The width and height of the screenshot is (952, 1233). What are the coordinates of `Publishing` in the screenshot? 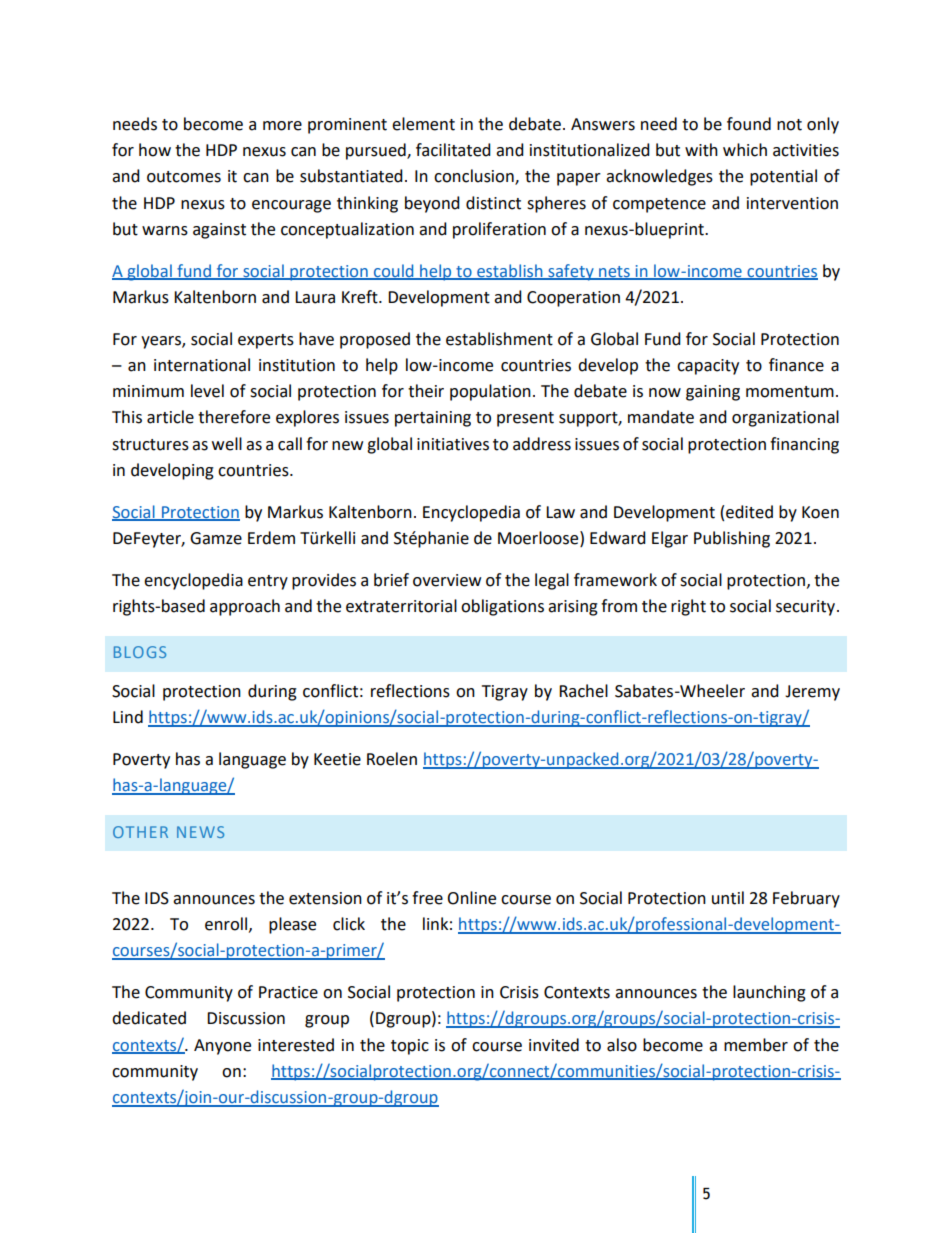 It's located at (732, 539).
